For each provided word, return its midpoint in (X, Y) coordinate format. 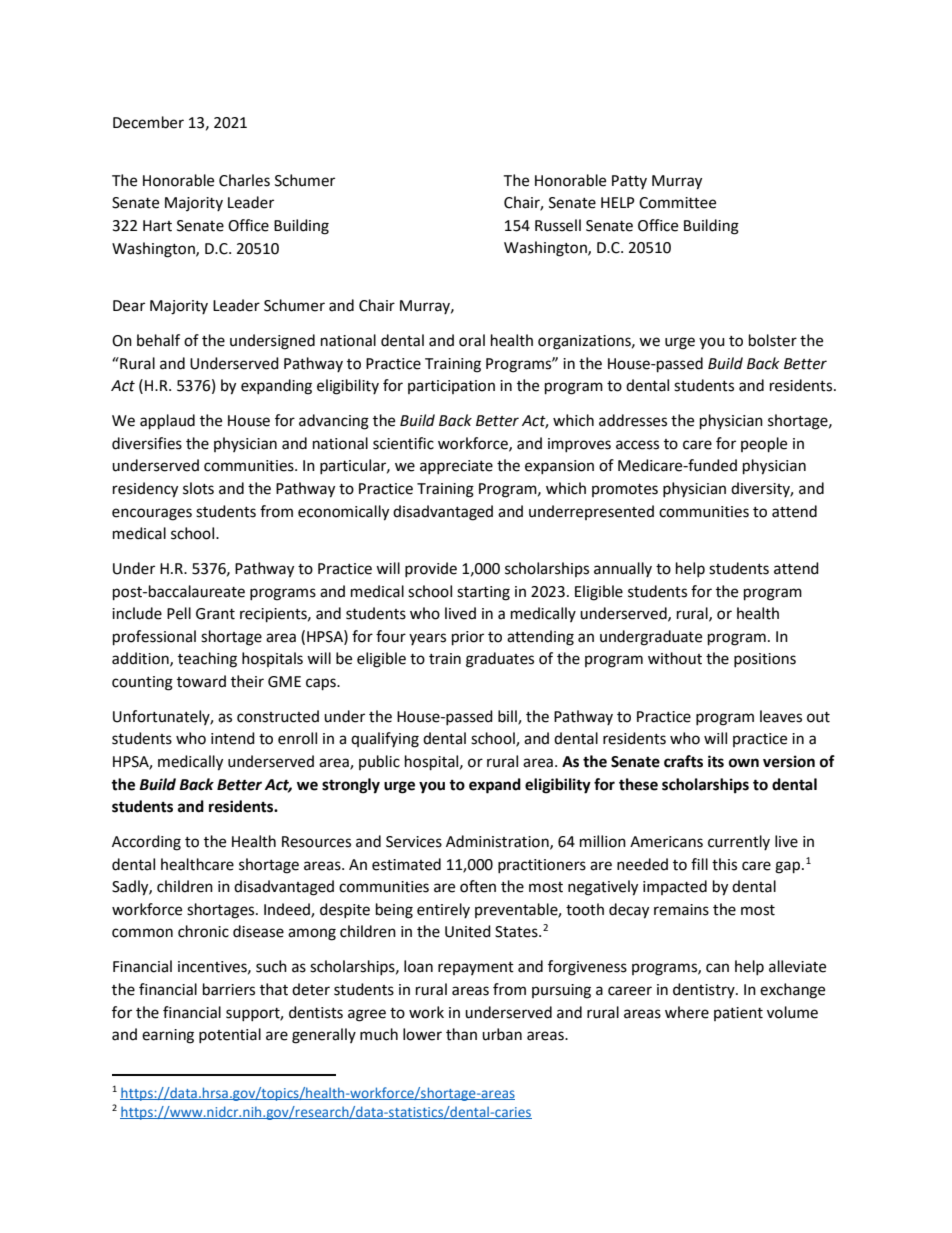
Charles (244, 180)
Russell (558, 225)
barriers (229, 989)
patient (738, 1014)
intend (233, 738)
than (461, 1034)
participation (451, 387)
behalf (158, 340)
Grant (215, 614)
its (716, 761)
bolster (773, 340)
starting (483, 593)
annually (623, 569)
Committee (677, 203)
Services (414, 842)
